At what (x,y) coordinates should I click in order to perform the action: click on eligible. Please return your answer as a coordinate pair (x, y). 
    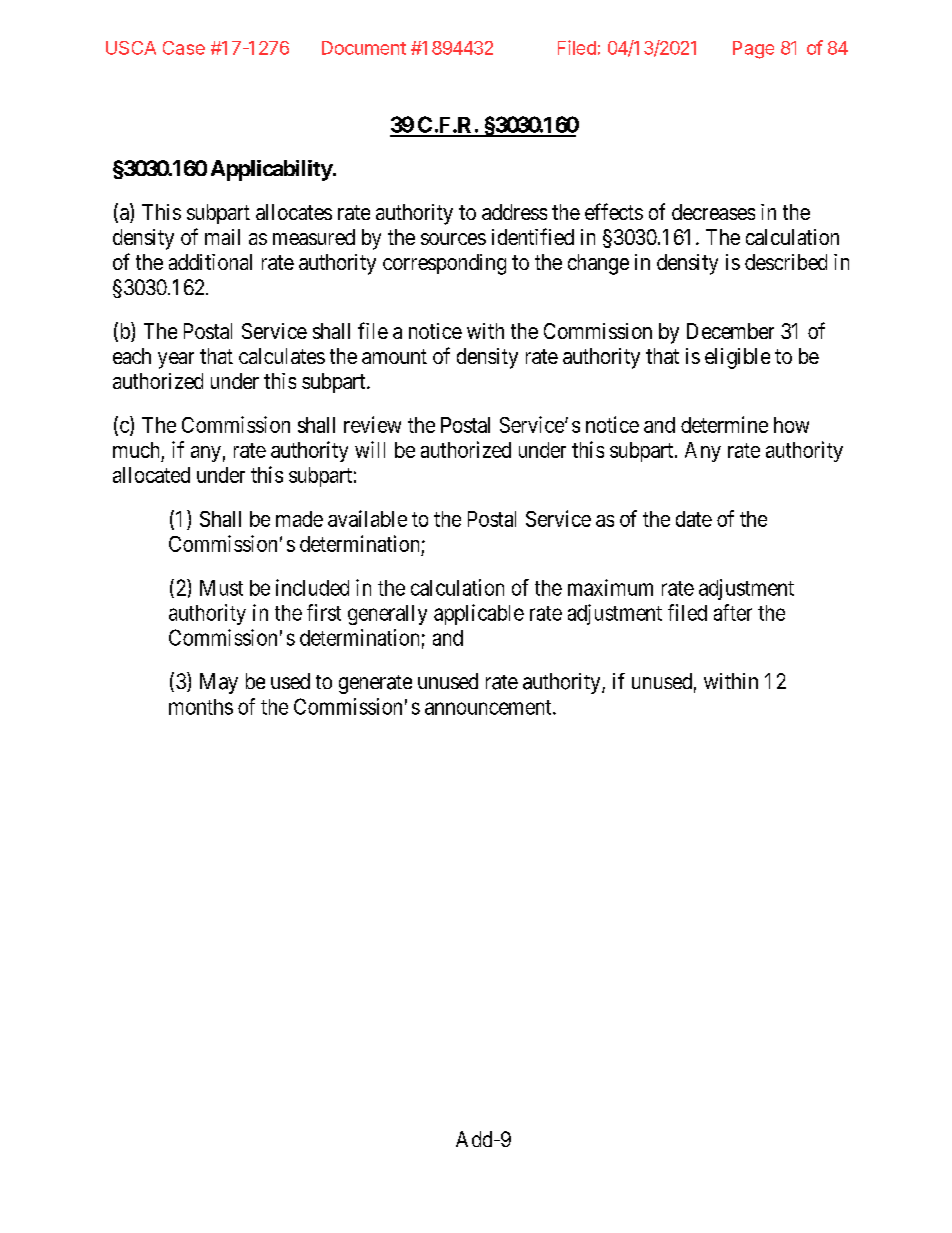
    Looking at the image, I should click on (737, 358).
